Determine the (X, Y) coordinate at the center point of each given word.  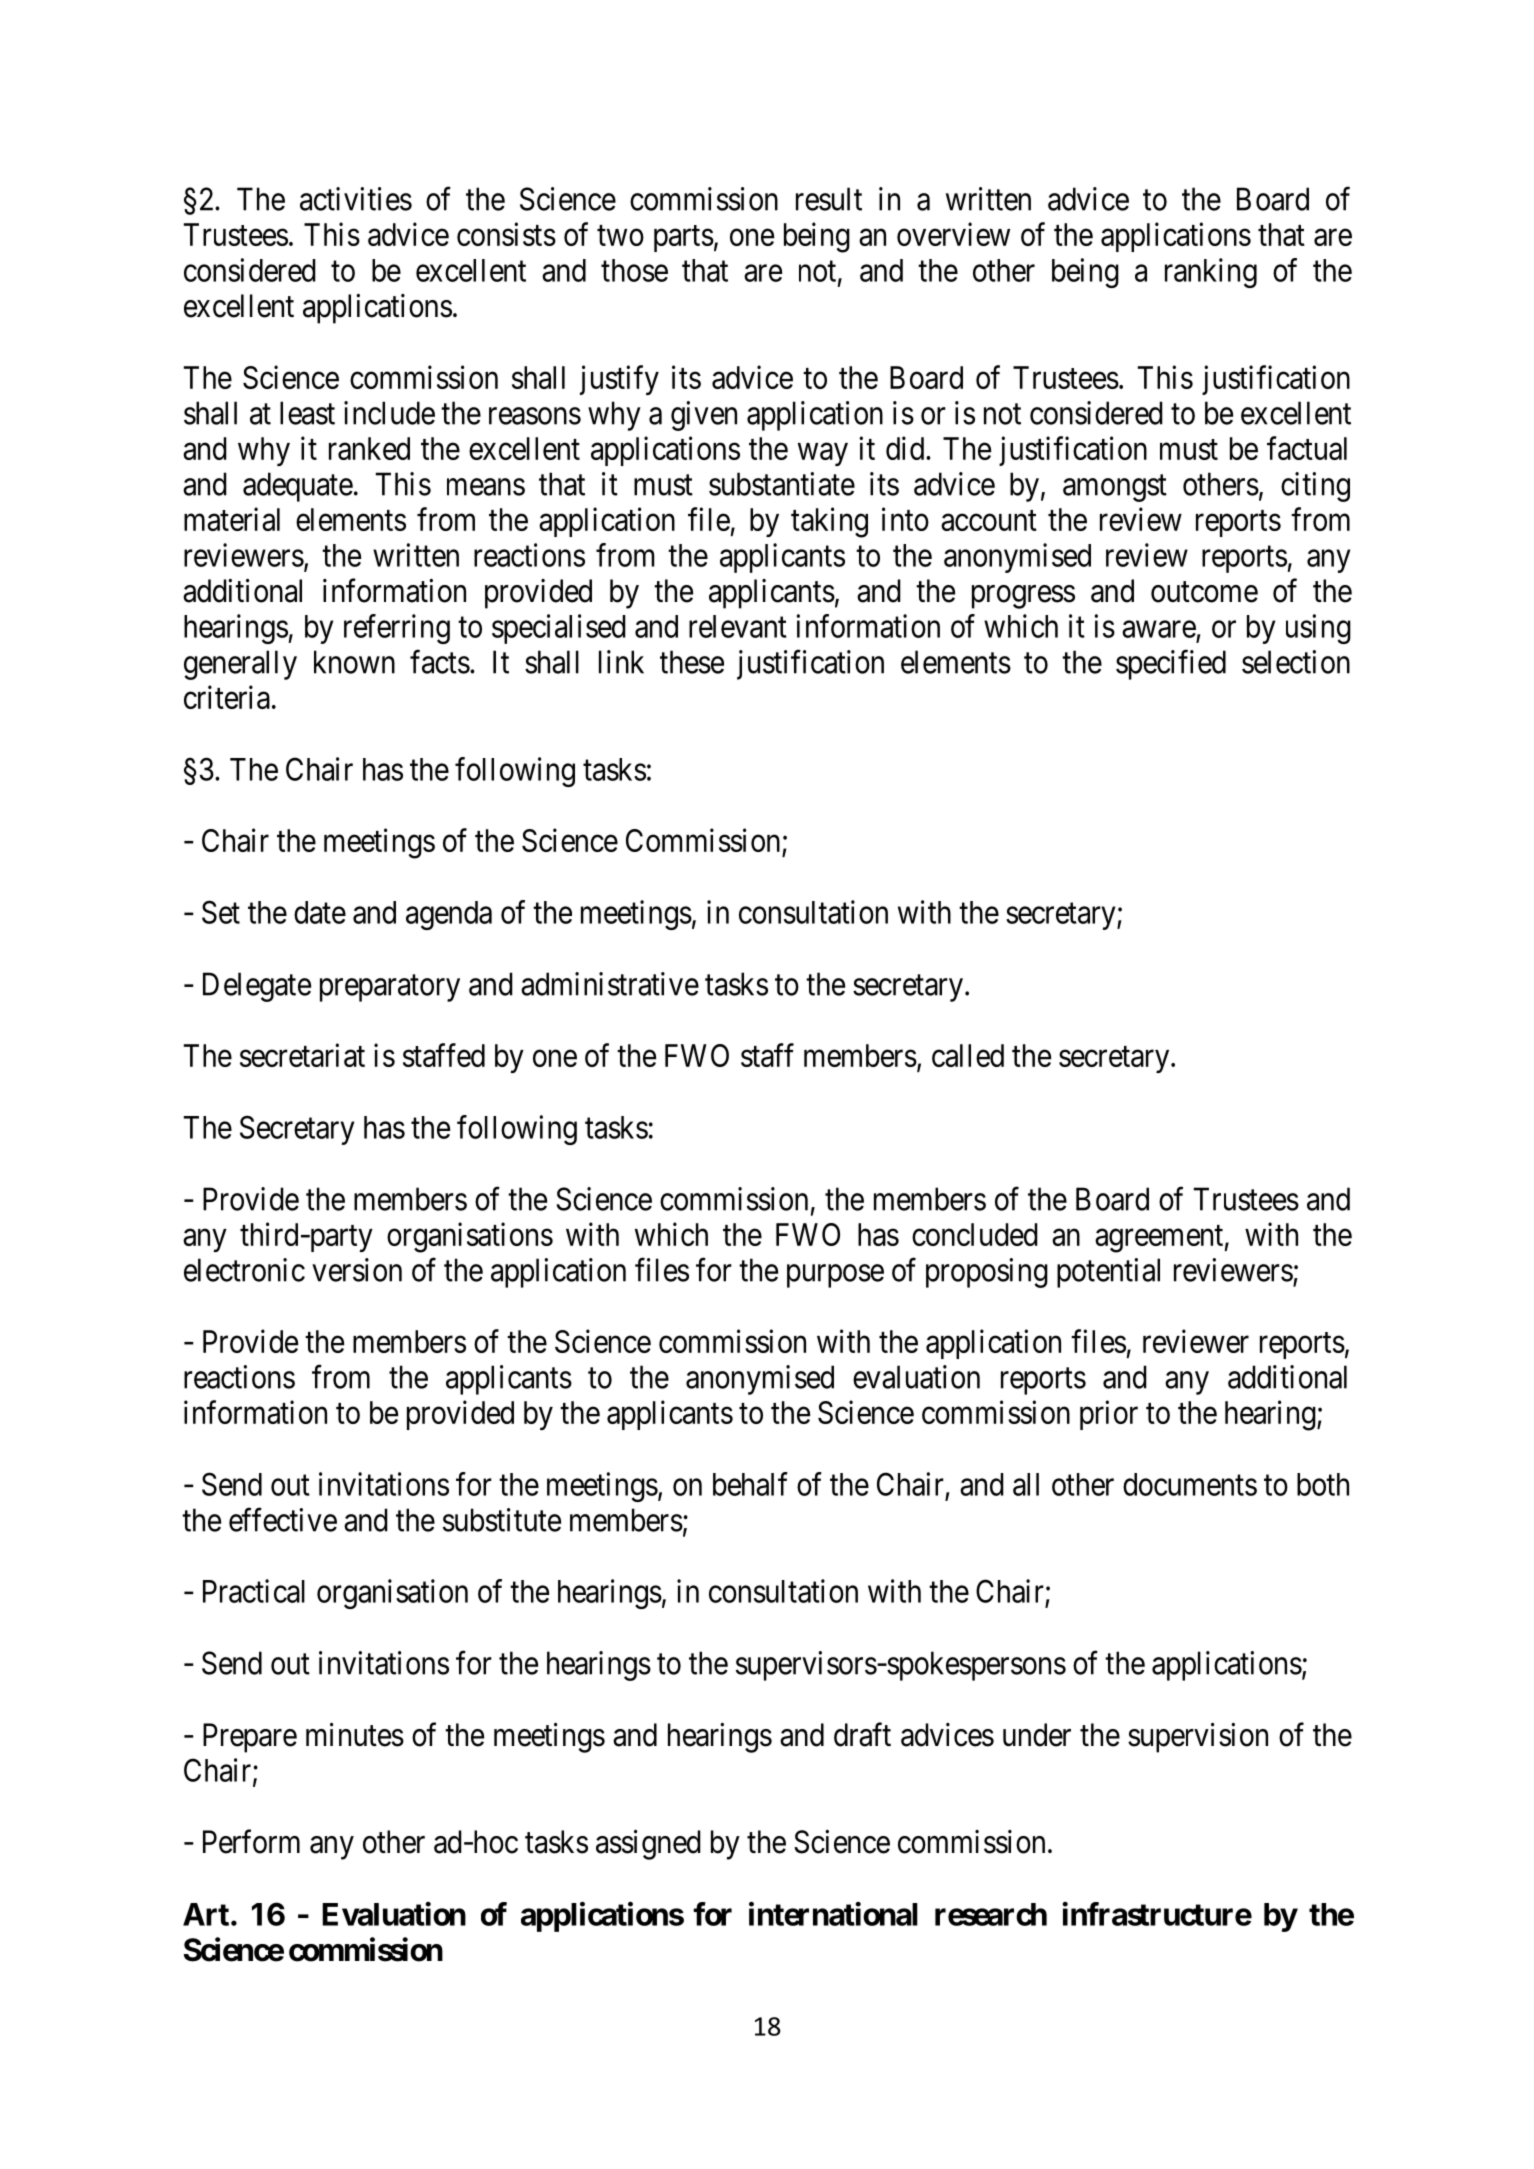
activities (356, 199)
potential (1108, 1273)
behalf (750, 1484)
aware (1159, 629)
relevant (738, 626)
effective (283, 1520)
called (968, 1055)
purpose (835, 1276)
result (829, 199)
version (357, 1270)
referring (397, 629)
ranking (1211, 273)
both (1323, 1484)
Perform (251, 1841)
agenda (449, 915)
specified (1171, 665)
